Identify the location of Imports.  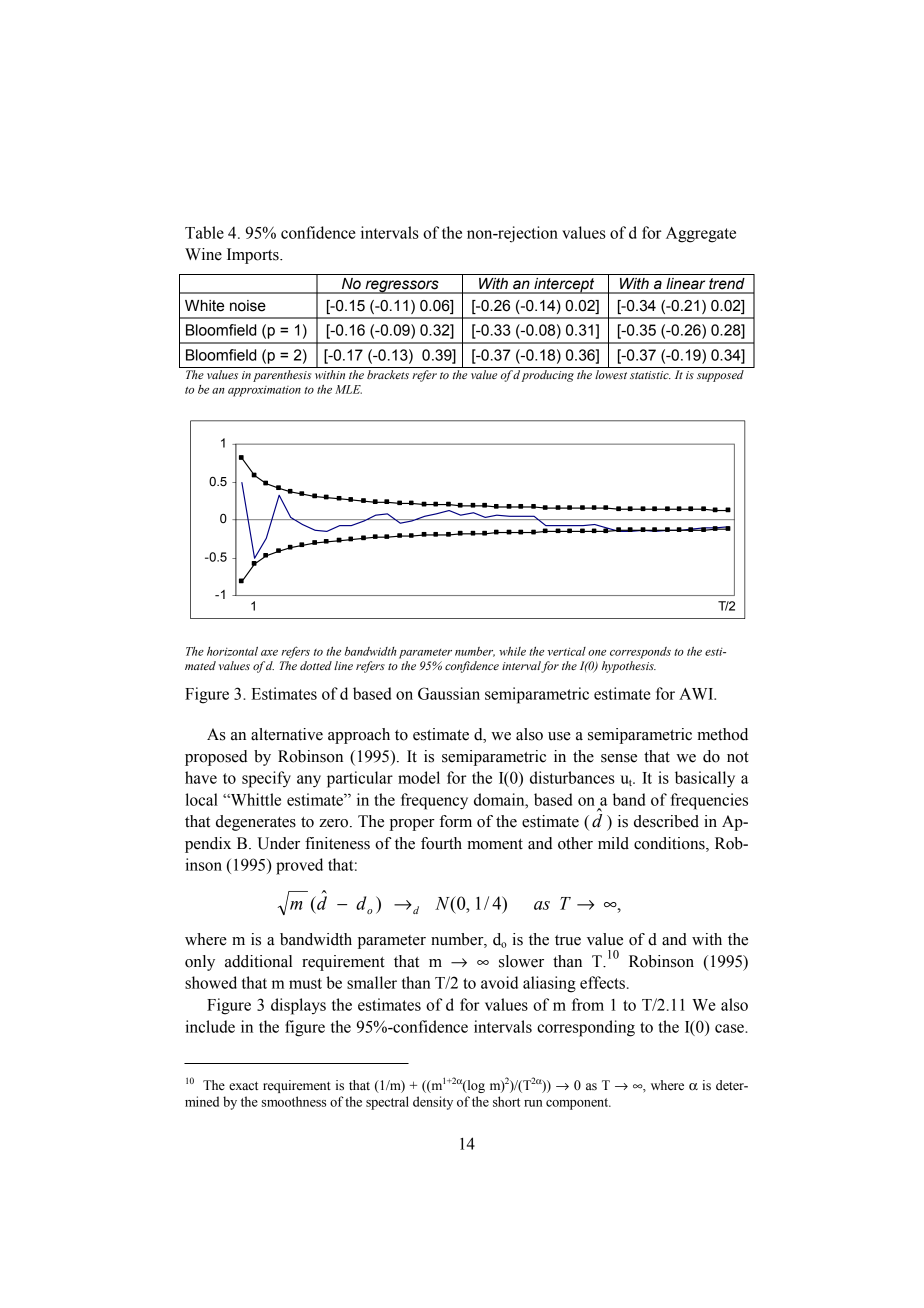
(254, 256).
